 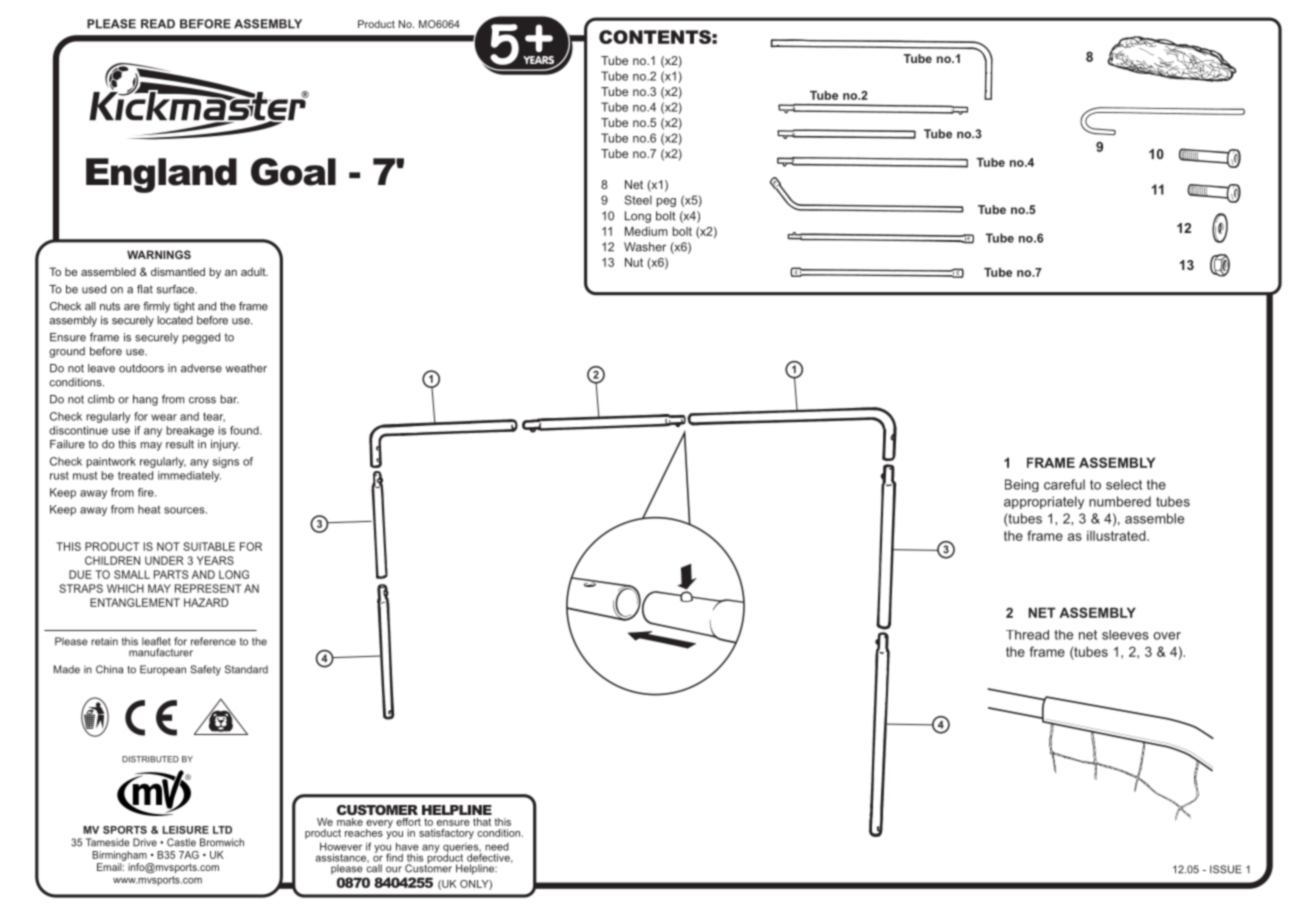 What do you see at coordinates (1022, 485) in the image?
I see `Being` at bounding box center [1022, 485].
